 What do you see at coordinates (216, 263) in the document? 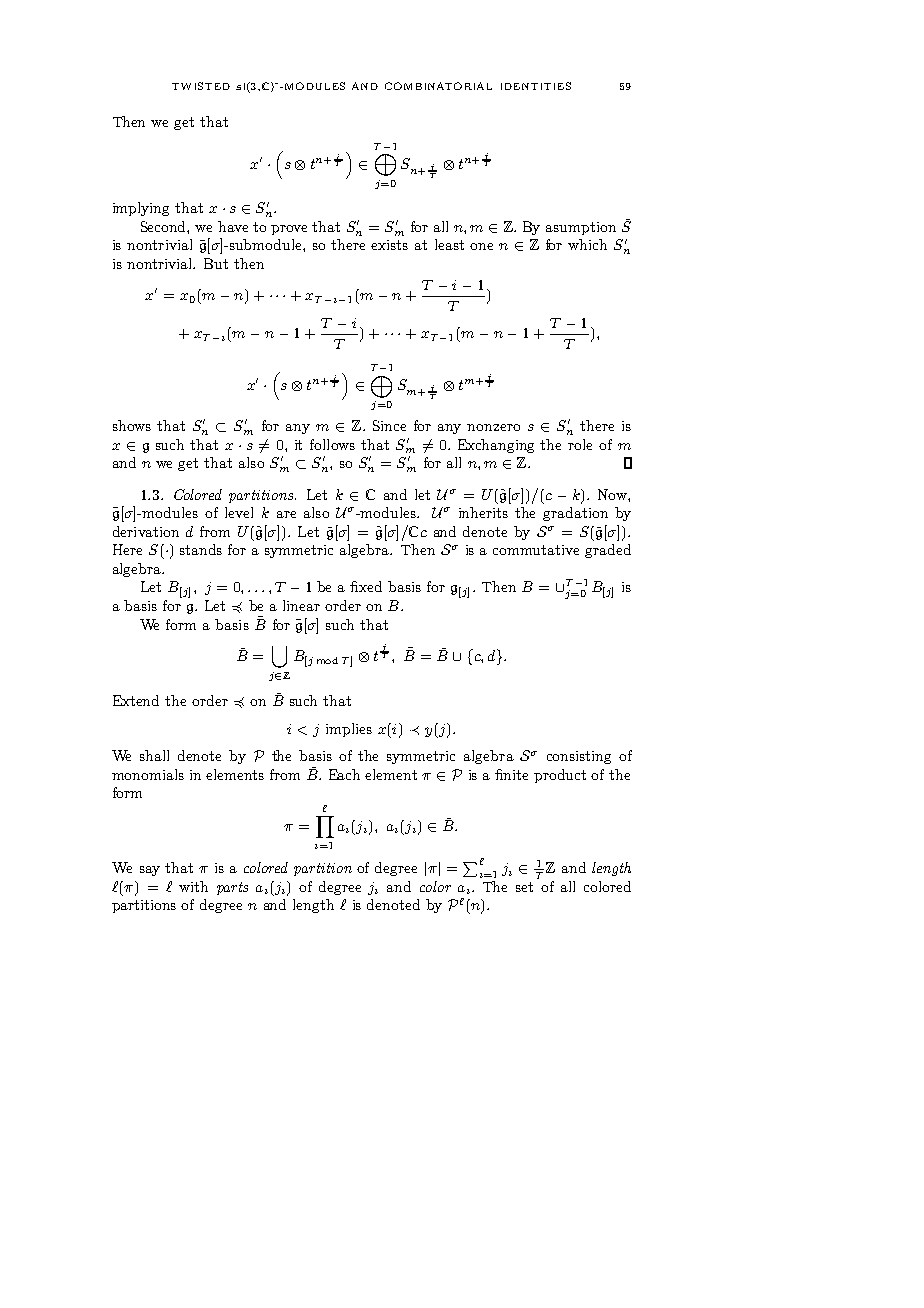
I see `But` at bounding box center [216, 263].
